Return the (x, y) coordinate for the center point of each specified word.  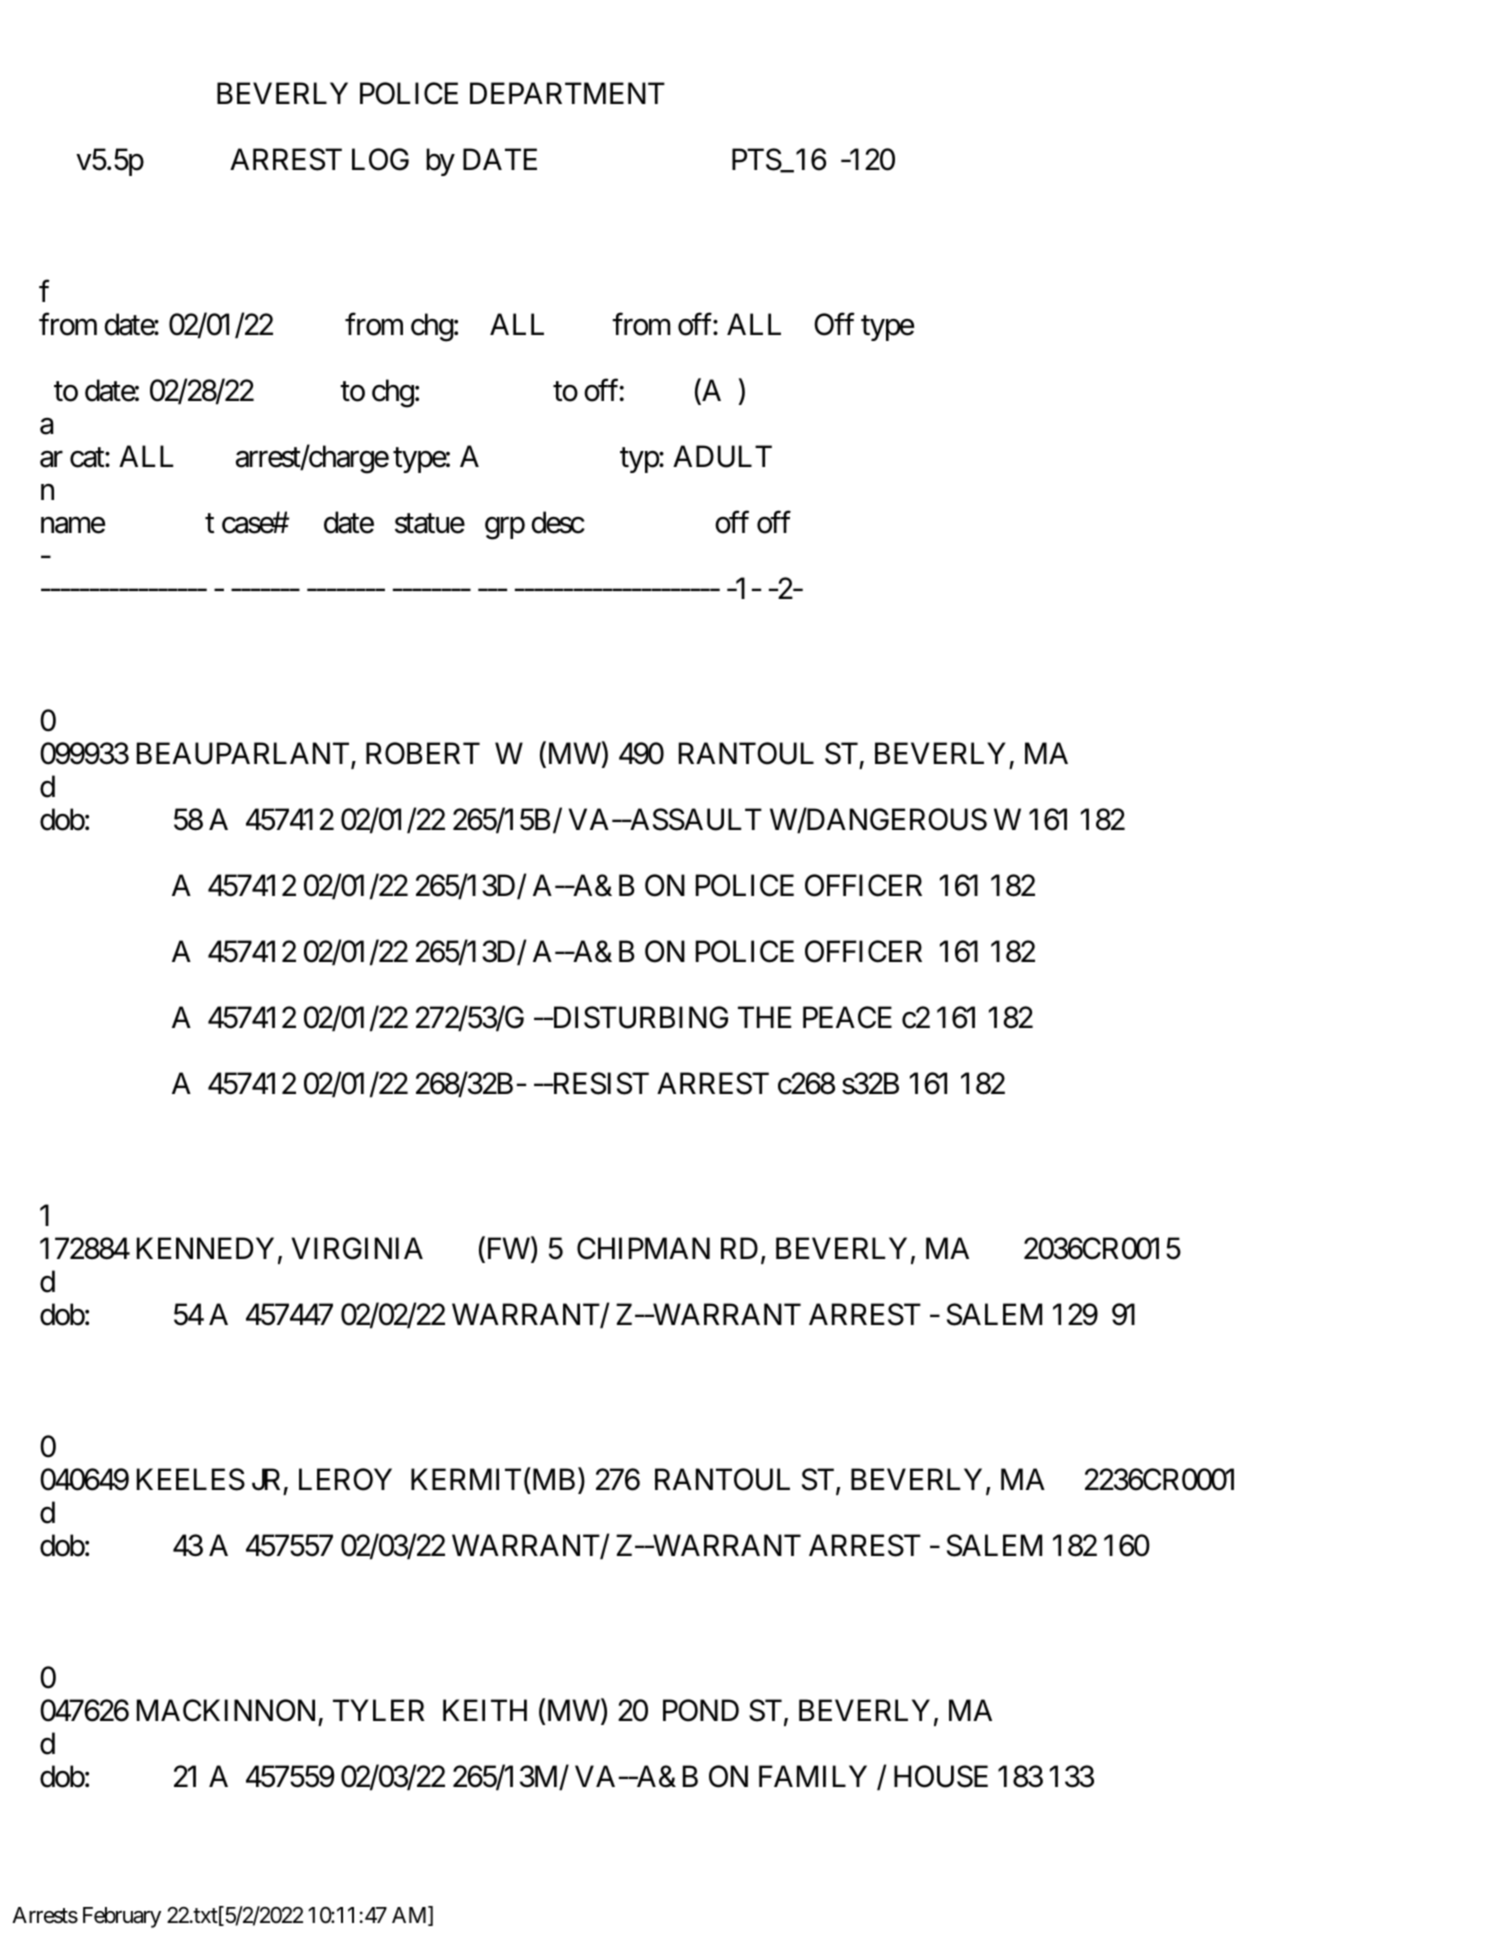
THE (765, 1017)
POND (701, 1710)
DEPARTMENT (567, 93)
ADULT (722, 456)
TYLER (379, 1710)
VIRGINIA (357, 1248)
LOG (380, 159)
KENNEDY (205, 1248)
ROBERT (423, 753)
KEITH (485, 1710)
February (122, 1917)
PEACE (847, 1017)
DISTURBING (639, 1017)
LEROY (345, 1479)
